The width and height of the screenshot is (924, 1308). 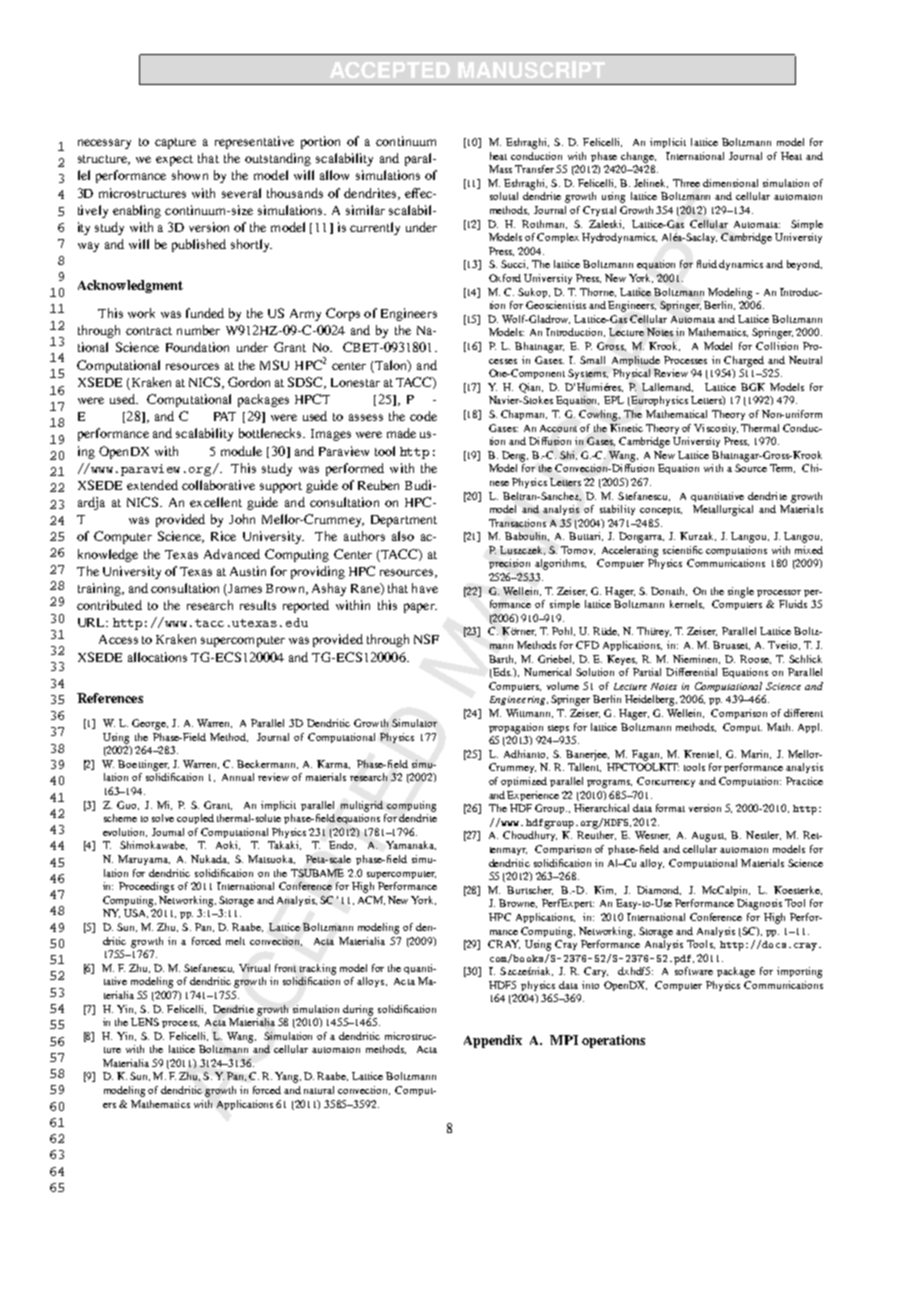 What do you see at coordinates (515, 456) in the screenshot?
I see `Deng` at bounding box center [515, 456].
